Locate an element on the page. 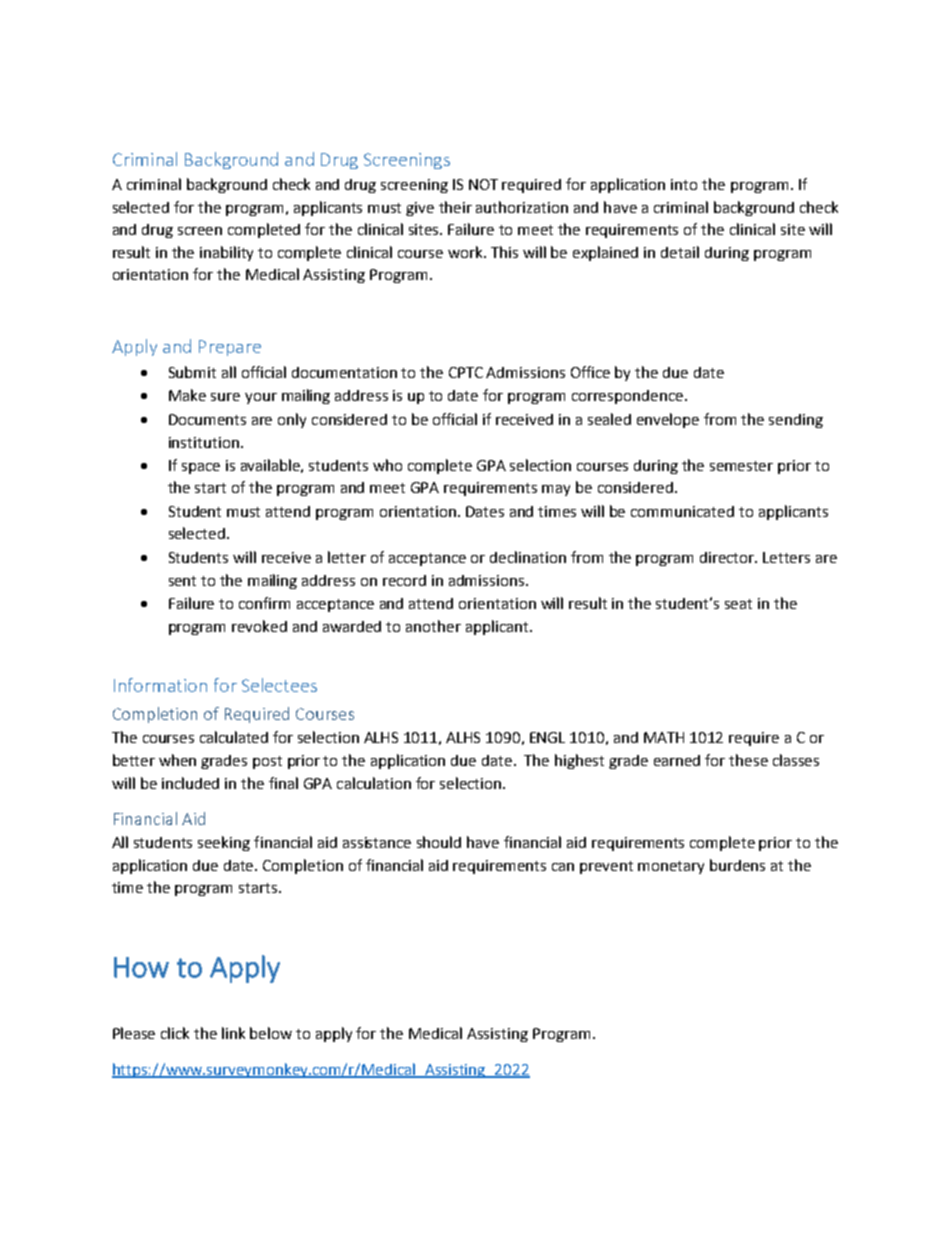 The width and height of the document is (952, 1233). calculated is located at coordinates (234, 737).
